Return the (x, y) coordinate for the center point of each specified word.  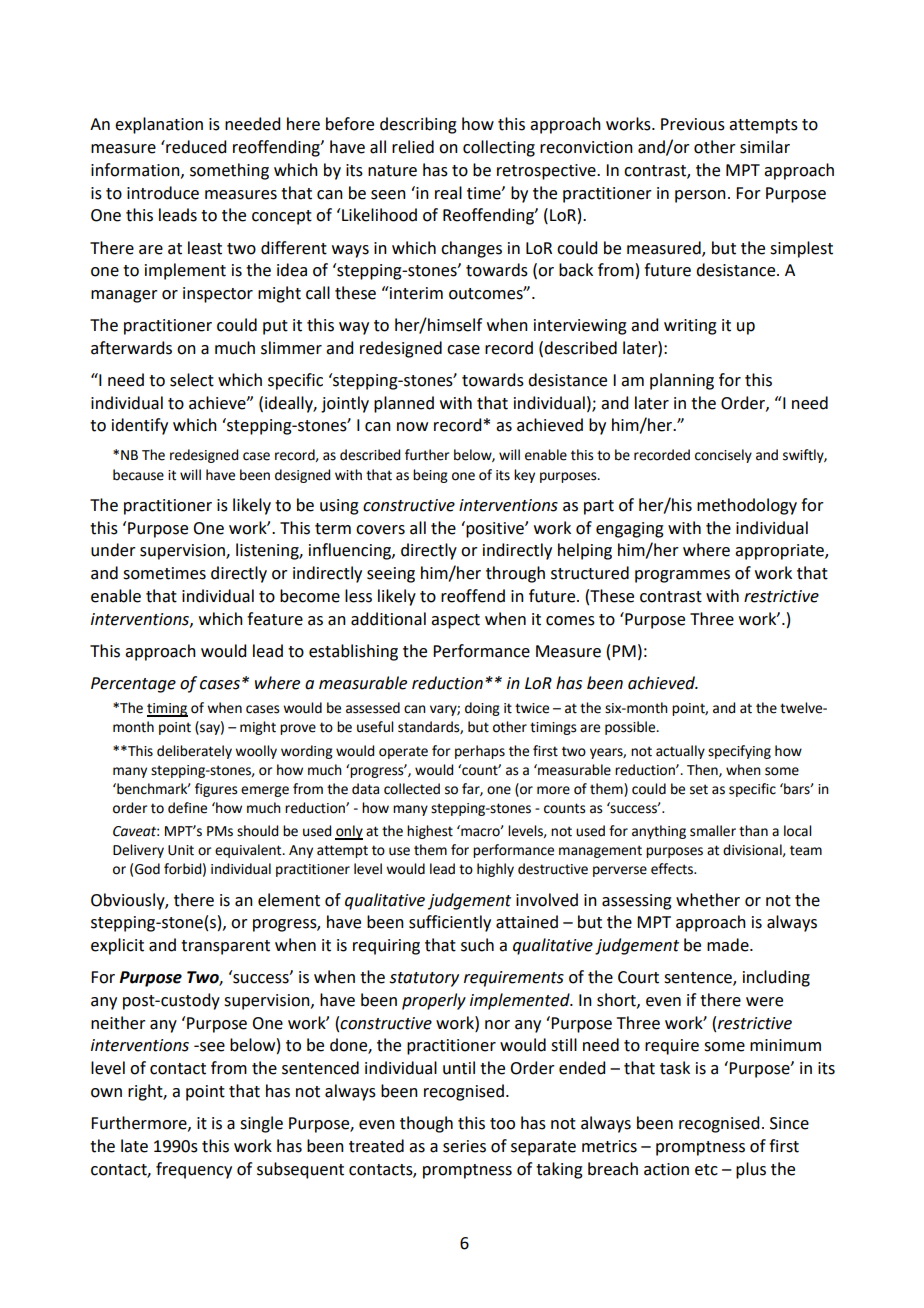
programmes (682, 576)
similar (765, 147)
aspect (455, 621)
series (464, 1146)
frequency (194, 1170)
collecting (499, 148)
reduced (195, 147)
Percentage (133, 685)
